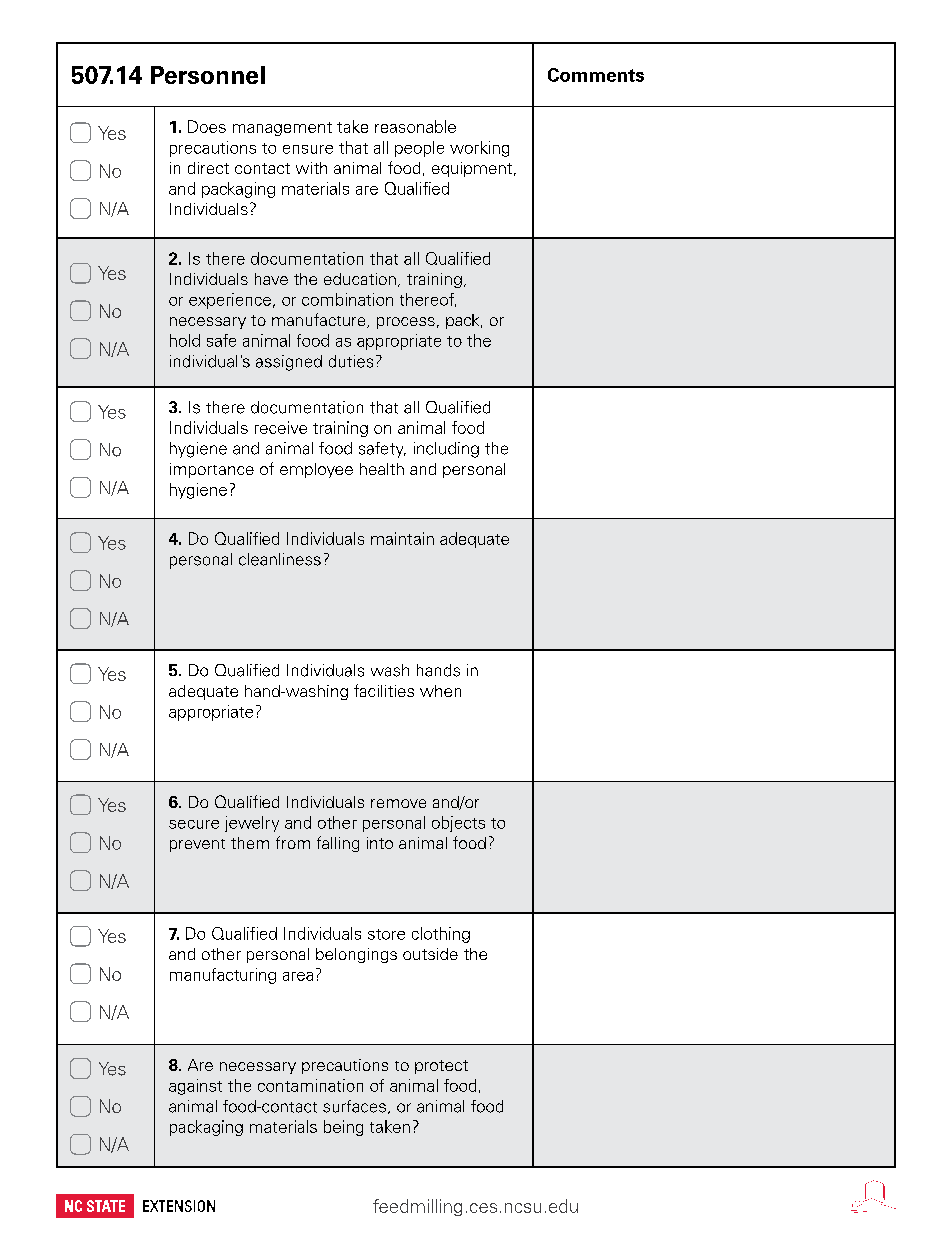  I want to click on maintain, so click(402, 538).
